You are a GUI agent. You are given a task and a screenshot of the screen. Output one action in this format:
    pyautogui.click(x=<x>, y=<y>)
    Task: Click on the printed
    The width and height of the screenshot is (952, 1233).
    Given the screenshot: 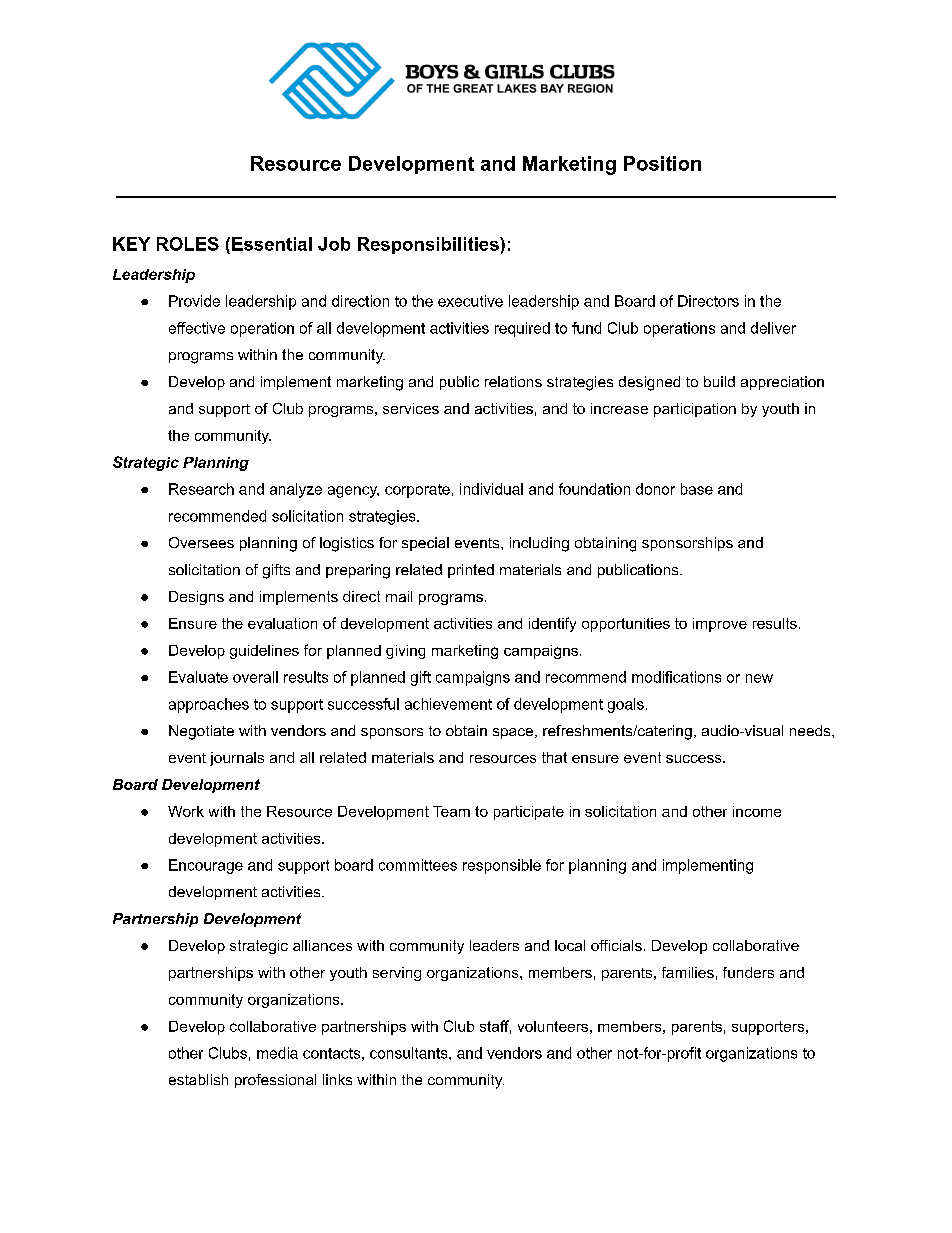 What is the action you would take?
    pyautogui.click(x=471, y=571)
